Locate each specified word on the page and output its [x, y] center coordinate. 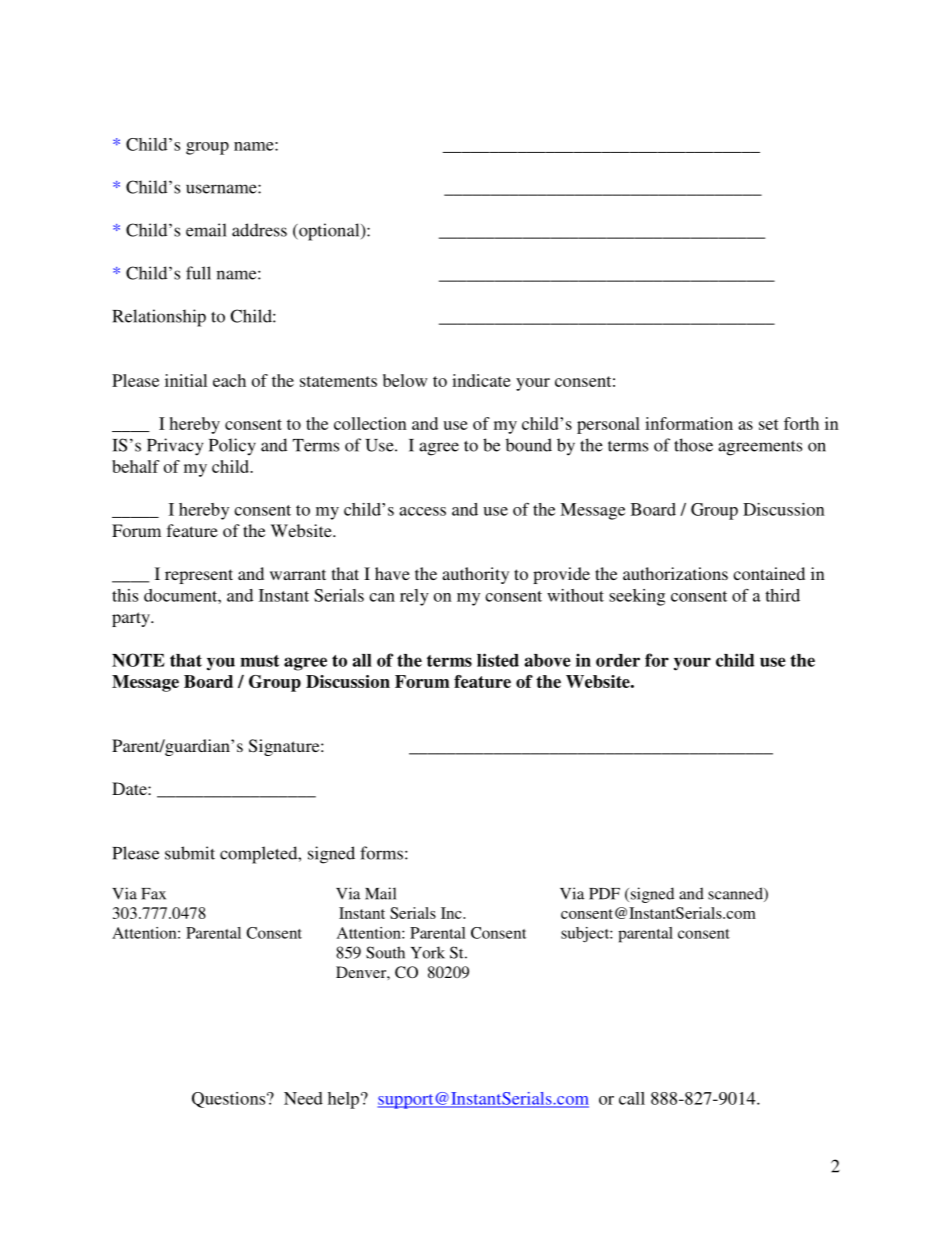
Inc [452, 913]
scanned [736, 894]
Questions [230, 1100]
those [693, 445]
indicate [481, 380]
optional [329, 232]
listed [498, 660]
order [618, 660]
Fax [153, 894]
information [689, 423]
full [198, 273]
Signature [285, 747]
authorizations [675, 573]
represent [199, 576]
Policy [232, 446]
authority [475, 575]
